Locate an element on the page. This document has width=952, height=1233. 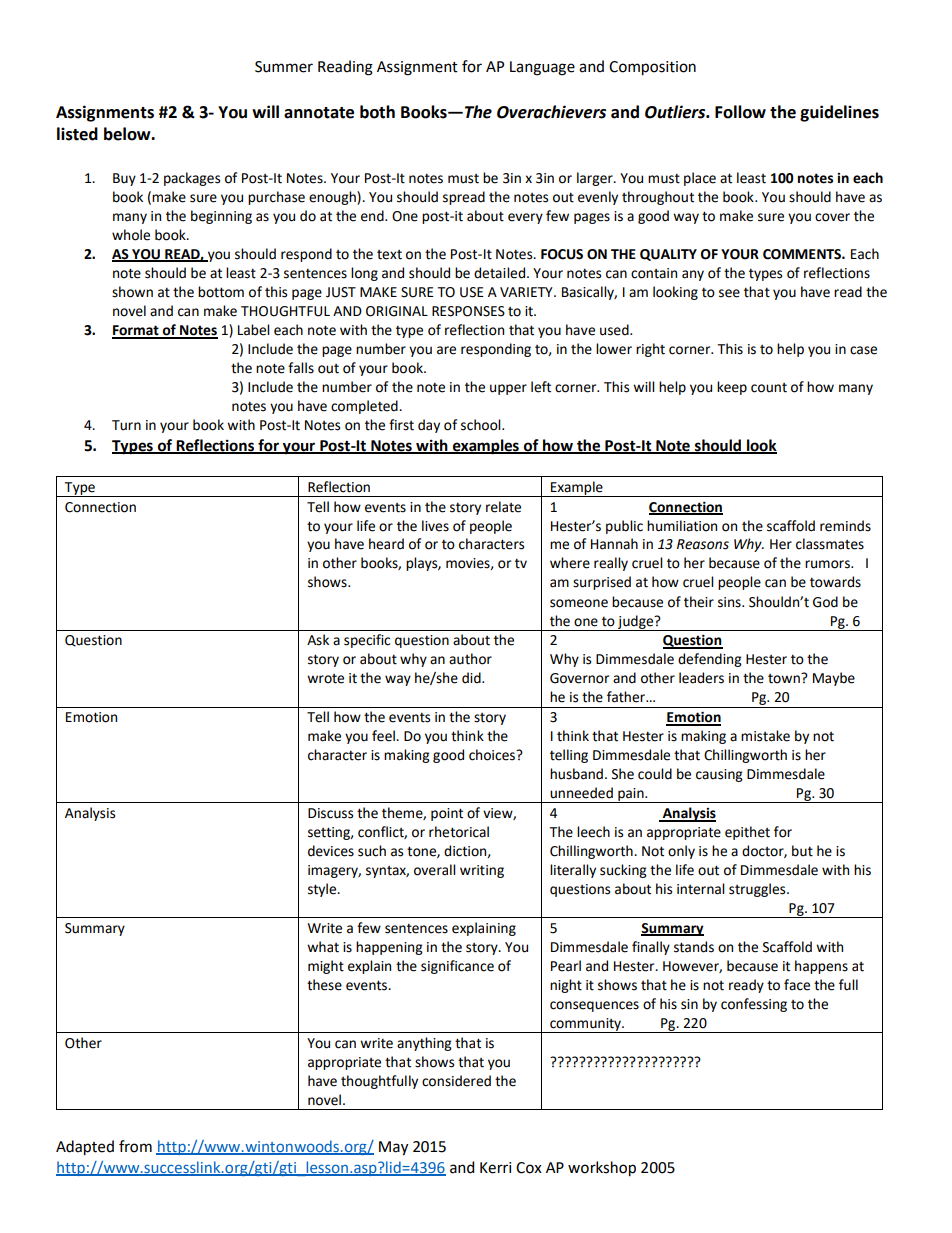
Follow is located at coordinates (740, 112).
